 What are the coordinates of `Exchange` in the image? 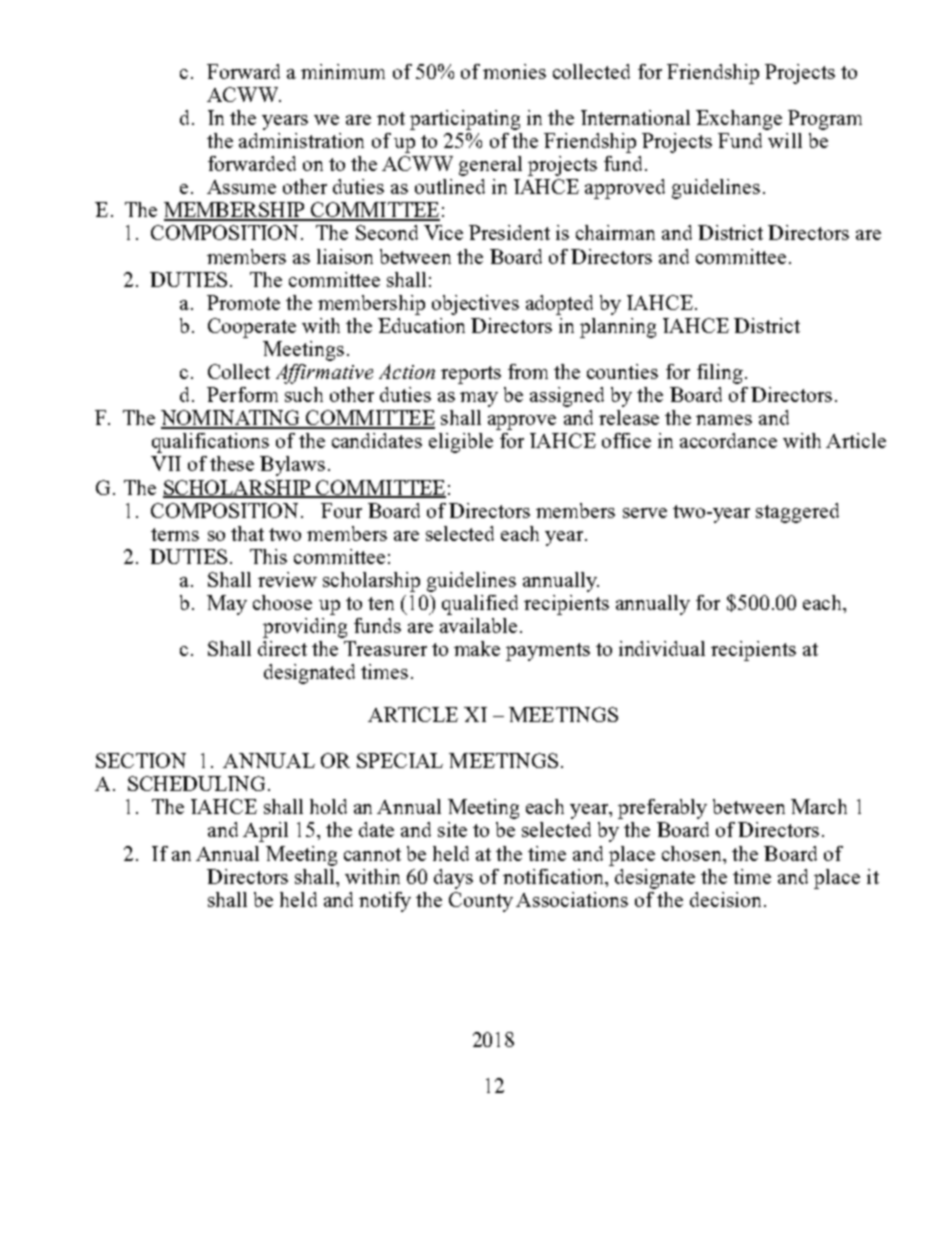 It's located at (739, 120).
